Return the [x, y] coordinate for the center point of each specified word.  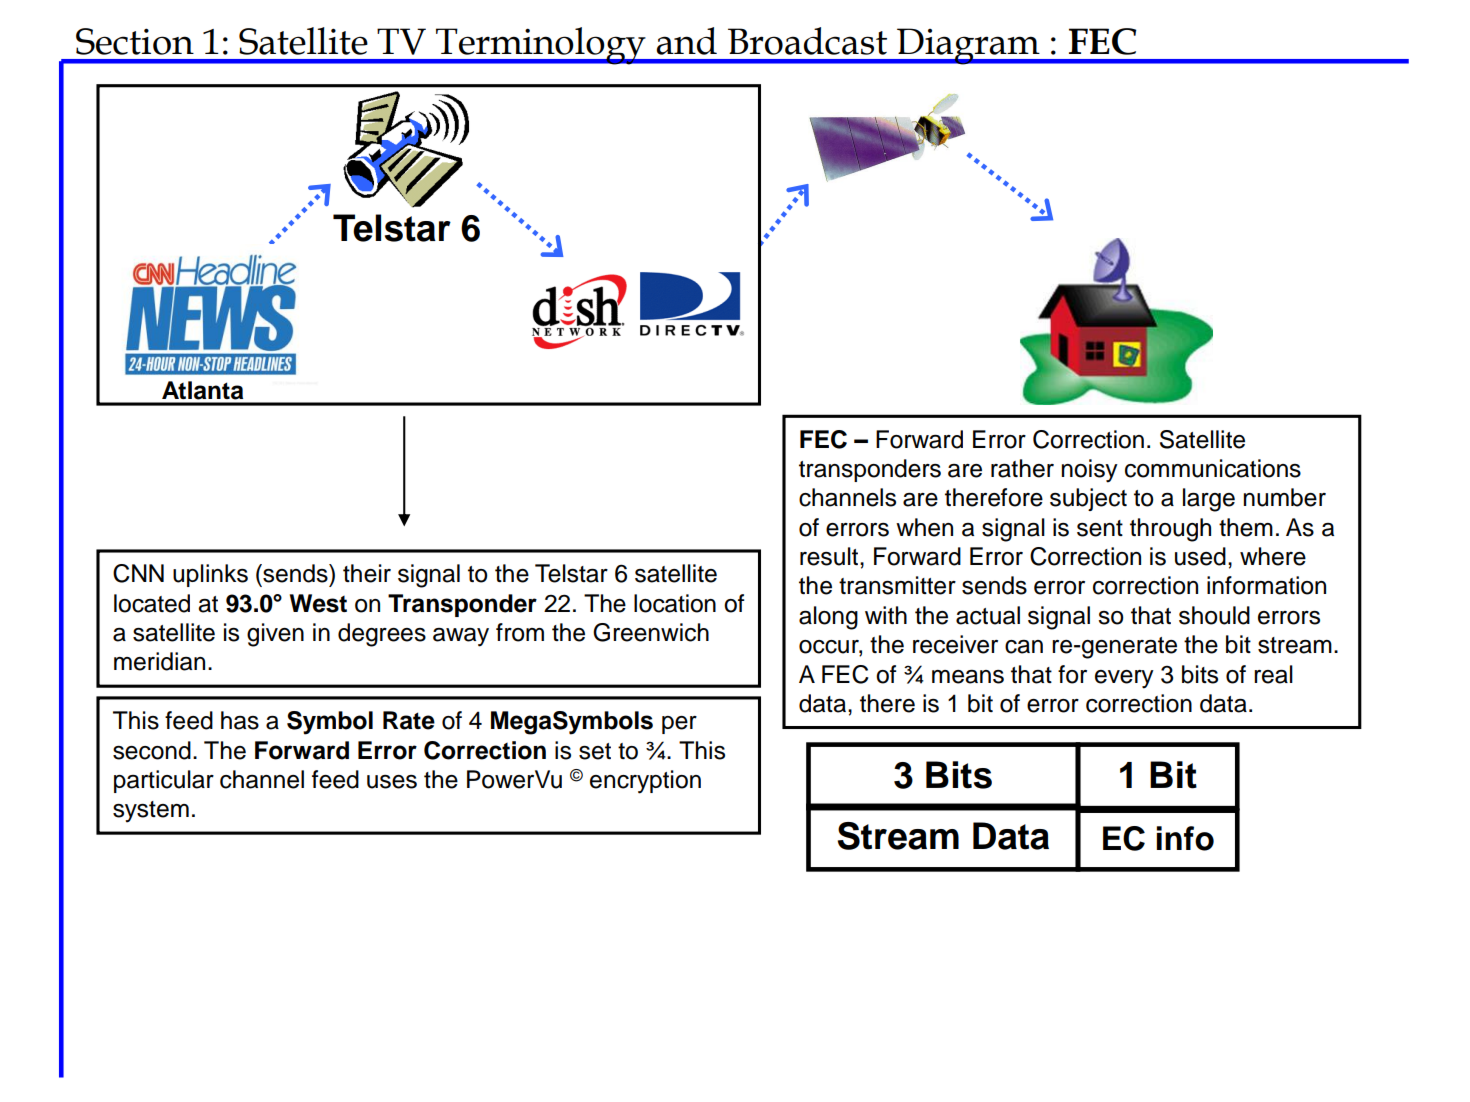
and [686, 41]
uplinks [210, 575]
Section [135, 41]
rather [1022, 468]
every [1124, 679]
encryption [645, 782]
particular [164, 781]
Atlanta [202, 390]
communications [1213, 468]
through [1170, 530]
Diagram [968, 46]
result [830, 556]
